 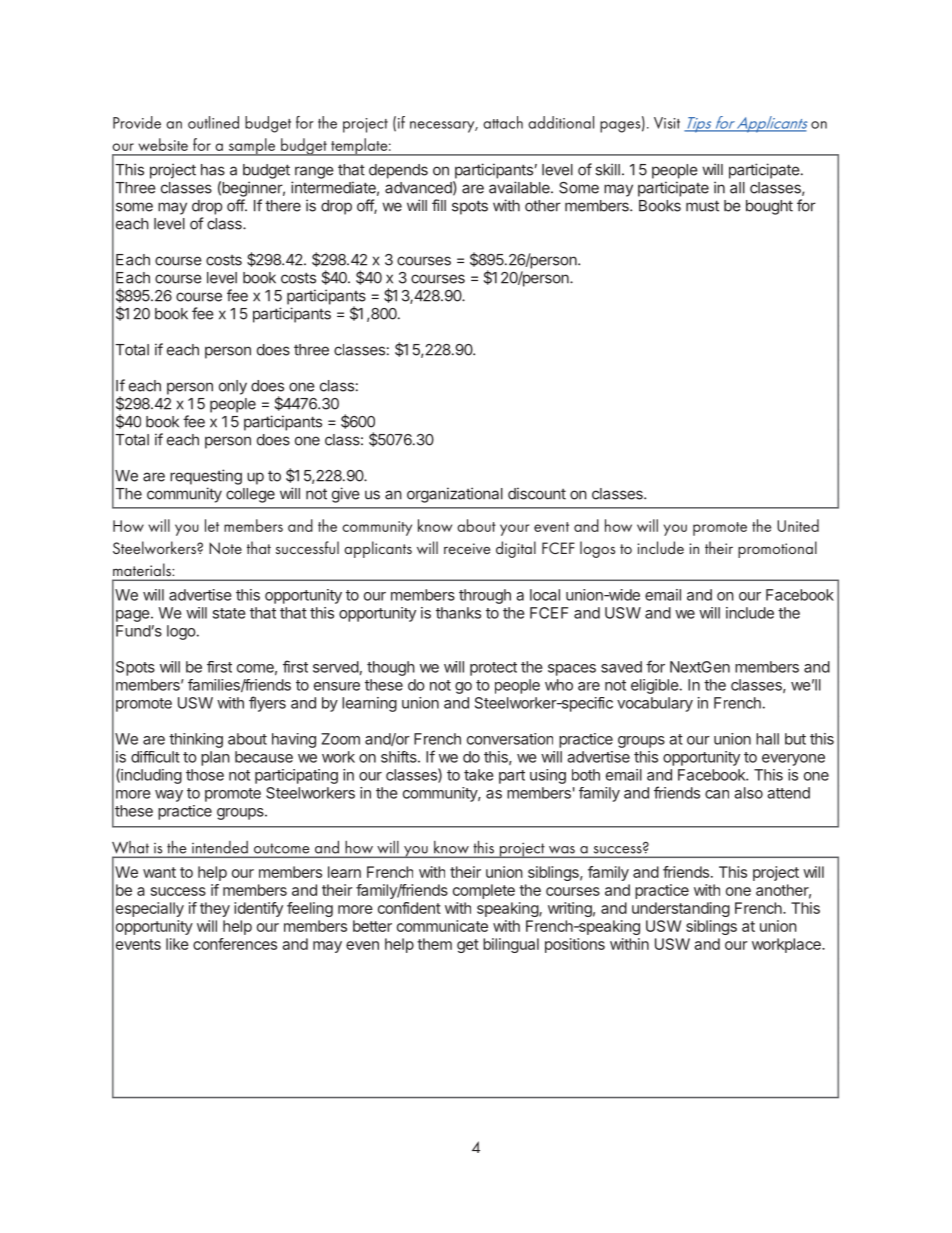 What do you see at coordinates (769, 207) in the image?
I see `bought` at bounding box center [769, 207].
